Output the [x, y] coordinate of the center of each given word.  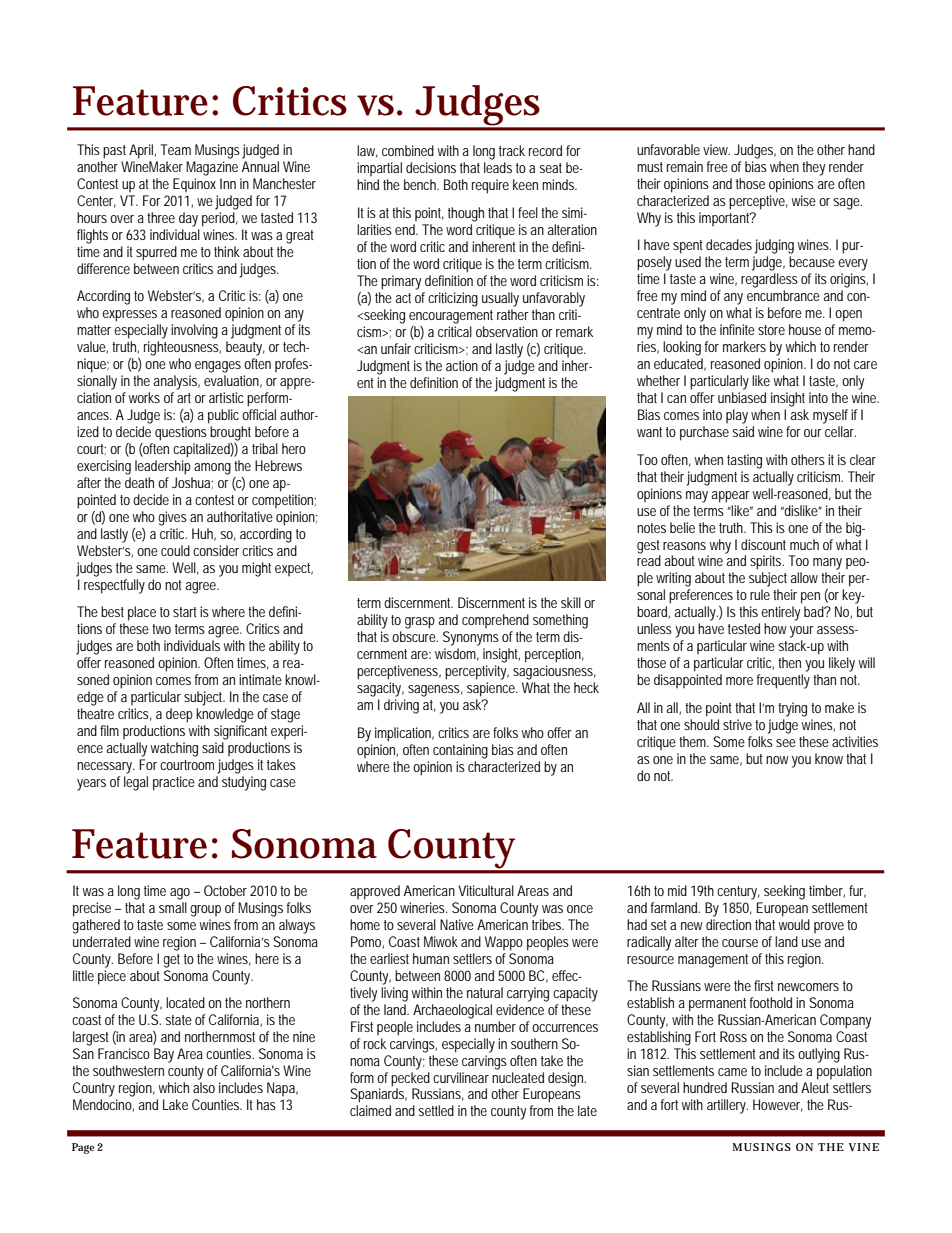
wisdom [457, 654]
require [490, 186]
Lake [175, 1104]
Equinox [194, 185]
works [144, 397]
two [161, 629]
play [737, 416]
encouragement [451, 317]
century [738, 893]
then [789, 662]
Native [457, 924]
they [813, 168]
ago [180, 894]
